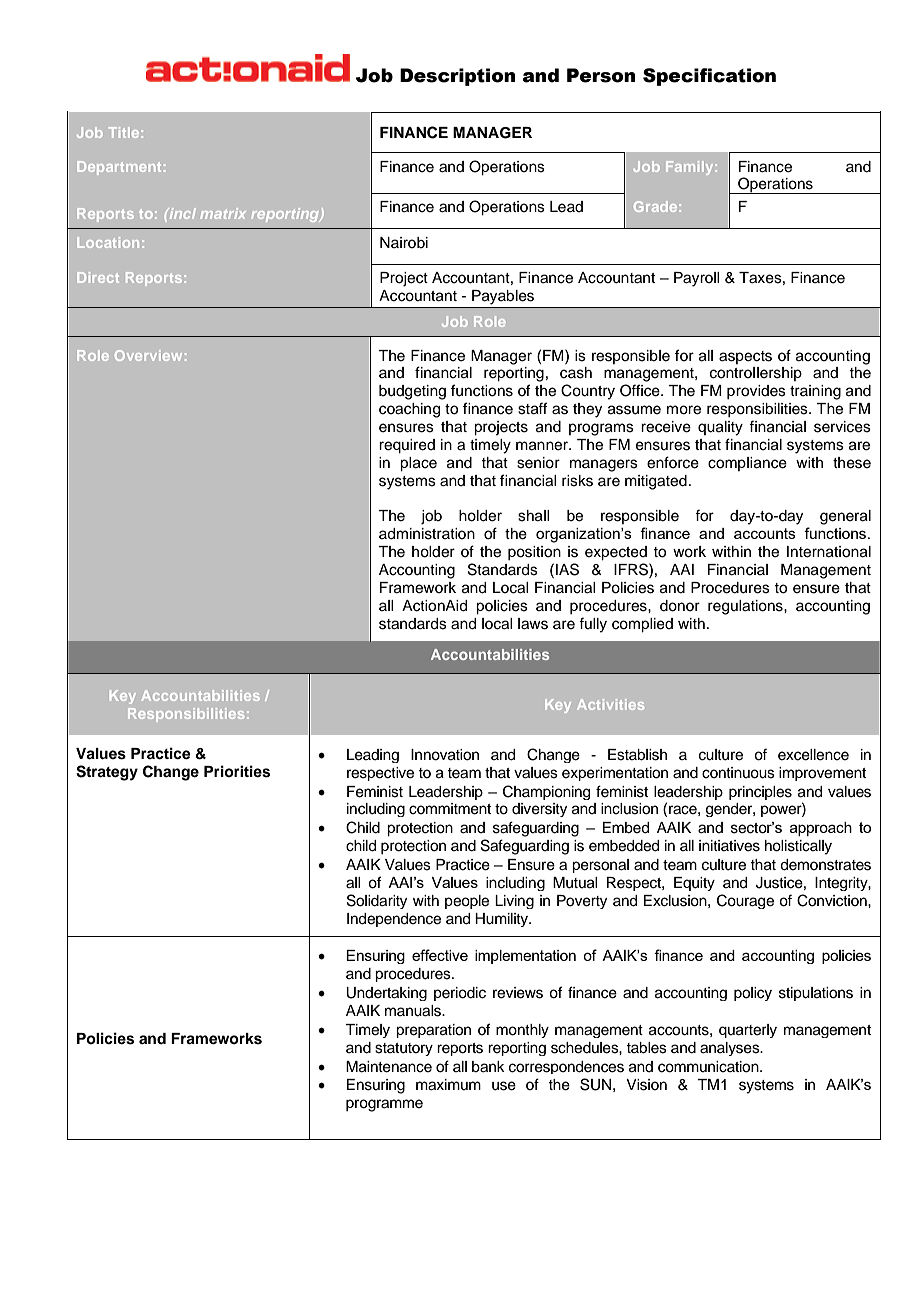 The width and height of the screenshot is (924, 1308). What do you see at coordinates (148, 355) in the screenshot?
I see `Overview` at bounding box center [148, 355].
